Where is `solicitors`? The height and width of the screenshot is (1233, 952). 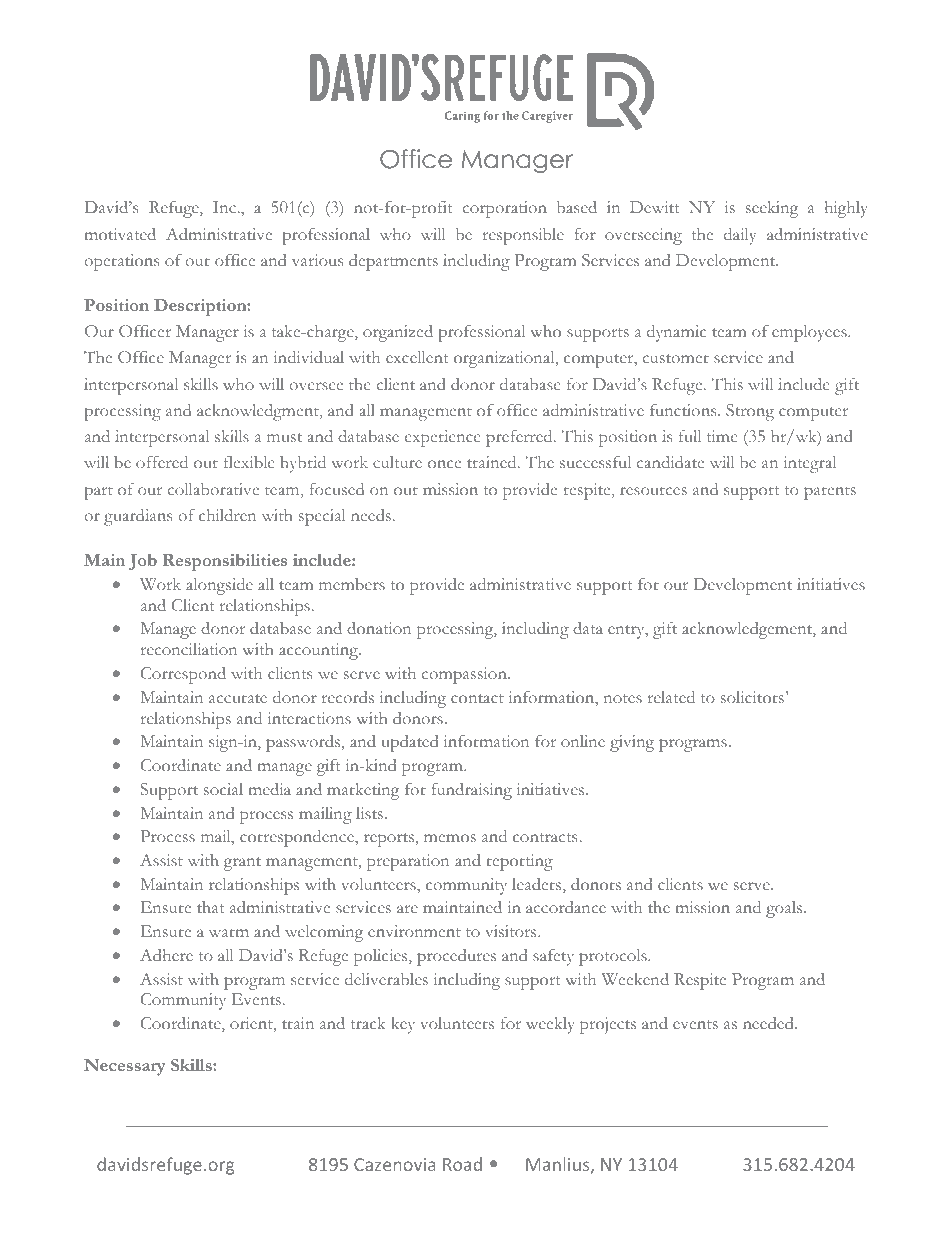 solicitors is located at coordinates (752, 697).
